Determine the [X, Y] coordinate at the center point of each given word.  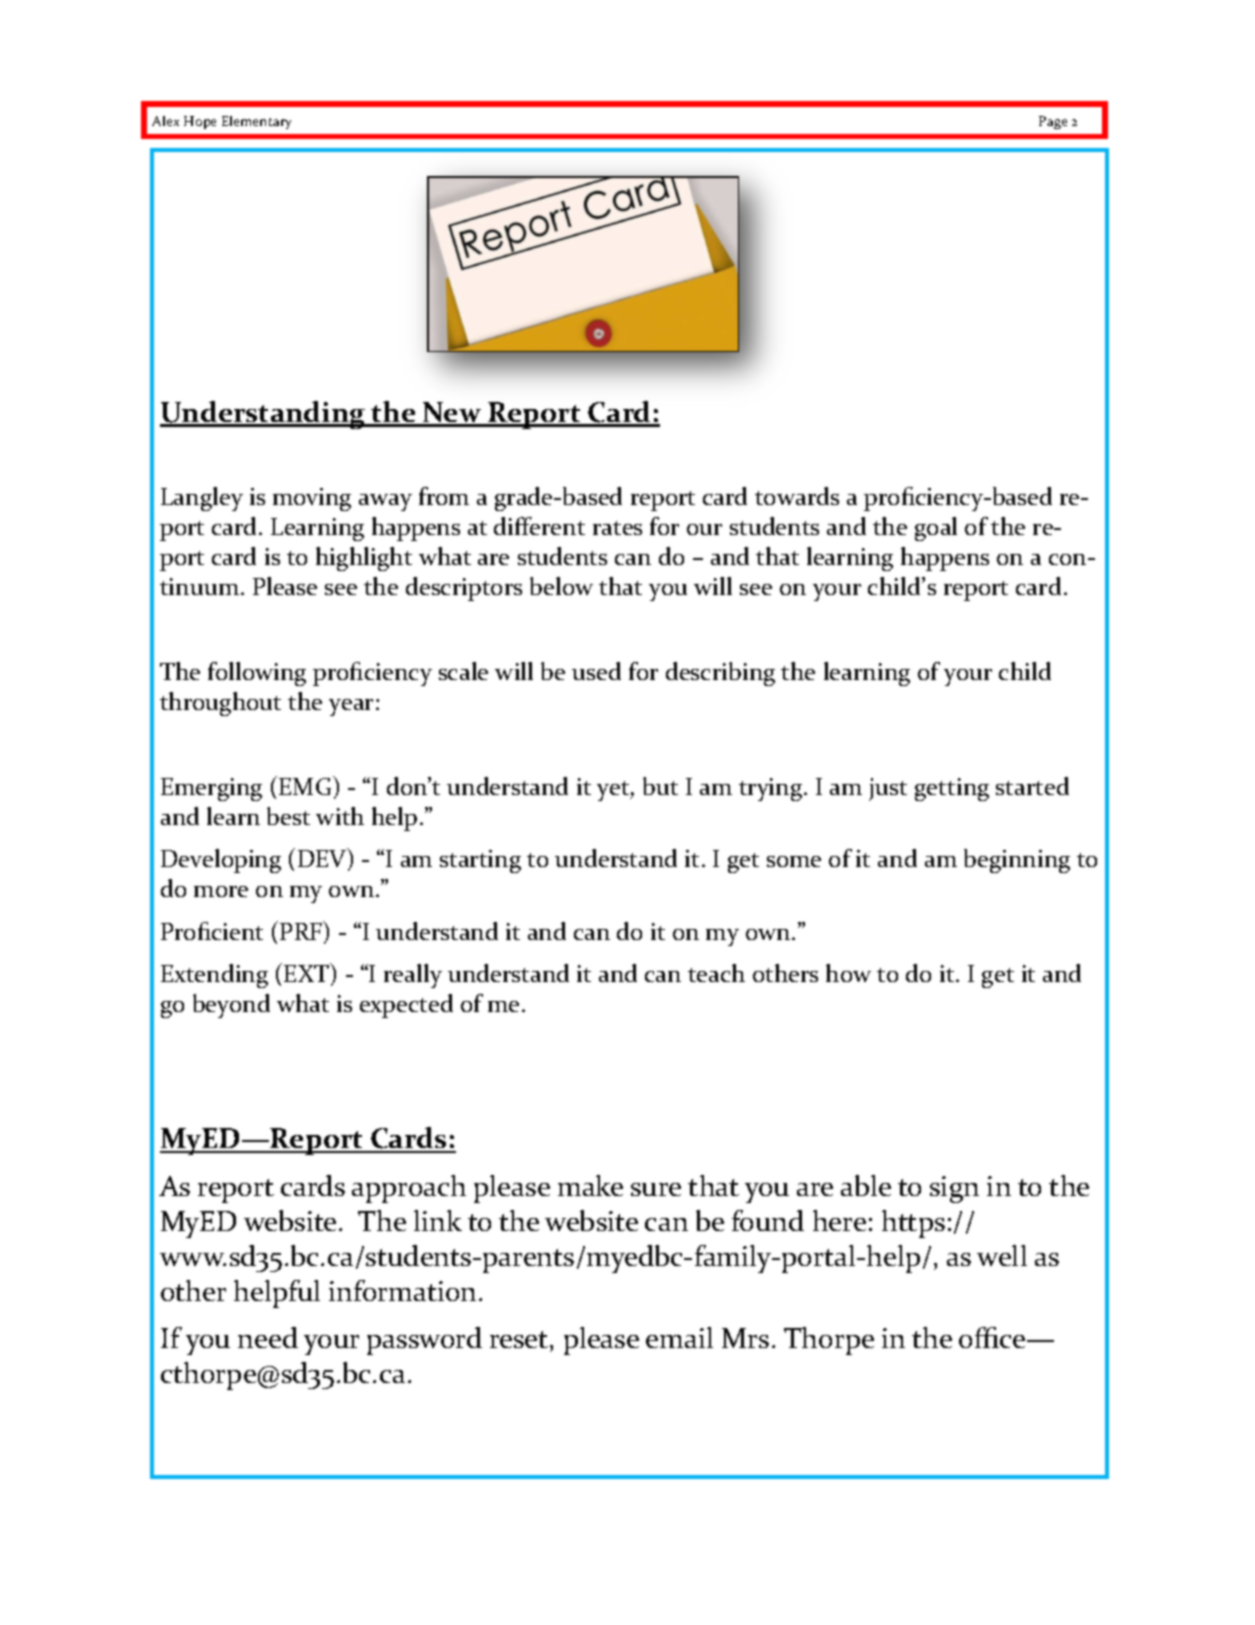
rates [617, 528]
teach [716, 973]
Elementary [256, 122]
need [268, 1337]
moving [312, 499]
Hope [200, 122]
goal [936, 529]
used [596, 671]
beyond [231, 1006]
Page [1053, 122]
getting [952, 789]
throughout [220, 704]
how [848, 973]
